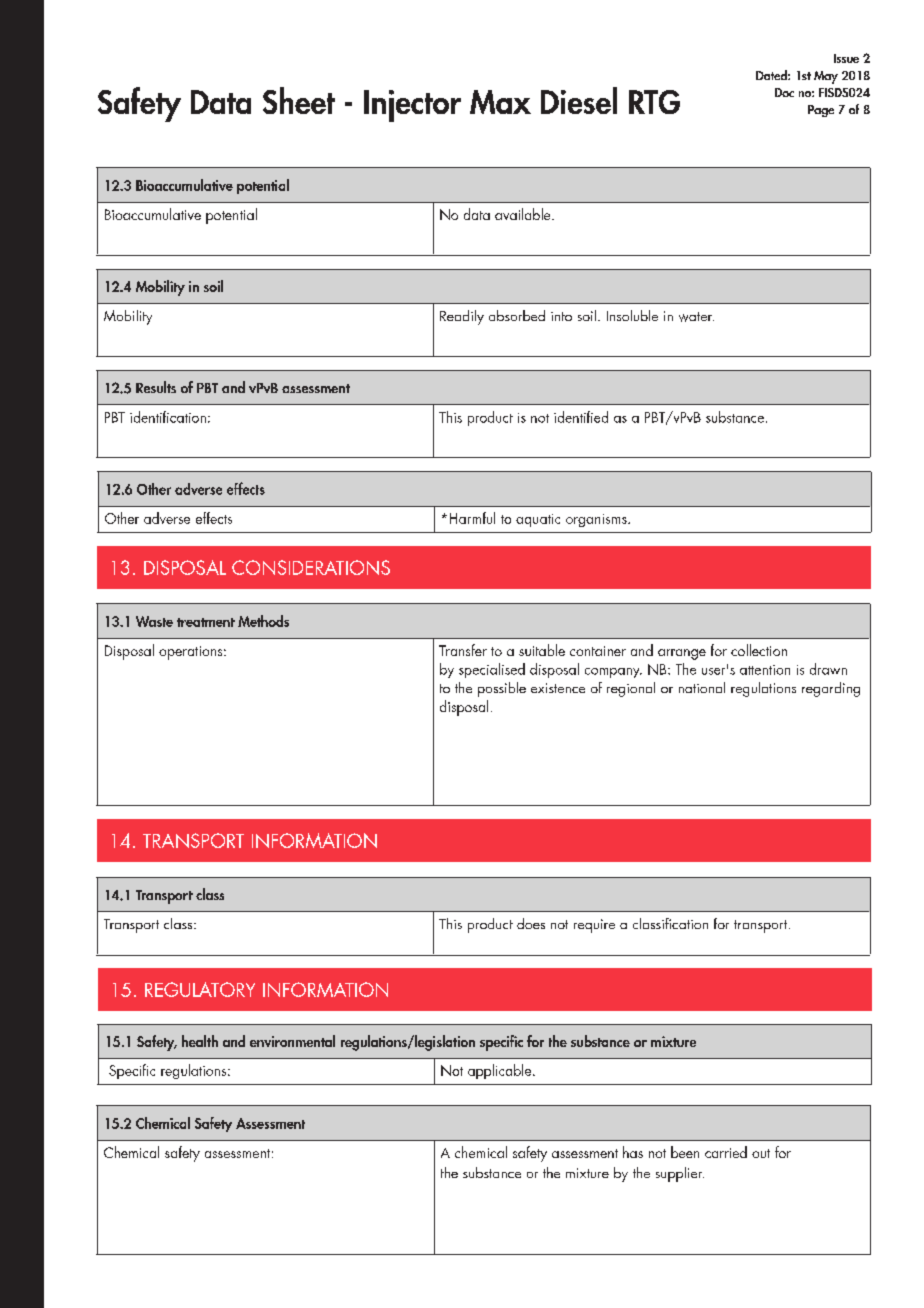 This image has width=924, height=1308. I want to click on Sheet, so click(299, 100).
